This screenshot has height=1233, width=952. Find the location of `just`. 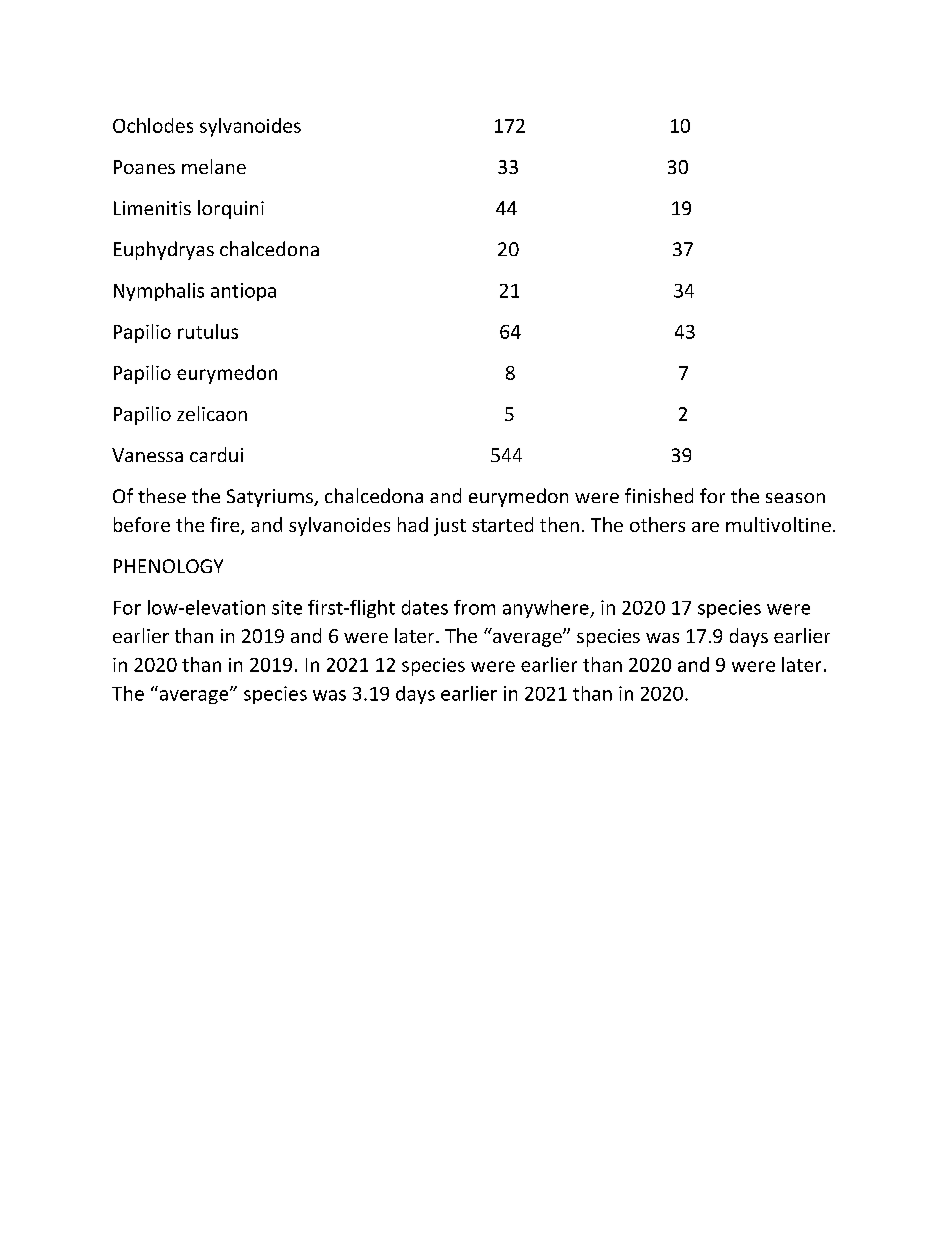

just is located at coordinates (450, 527).
